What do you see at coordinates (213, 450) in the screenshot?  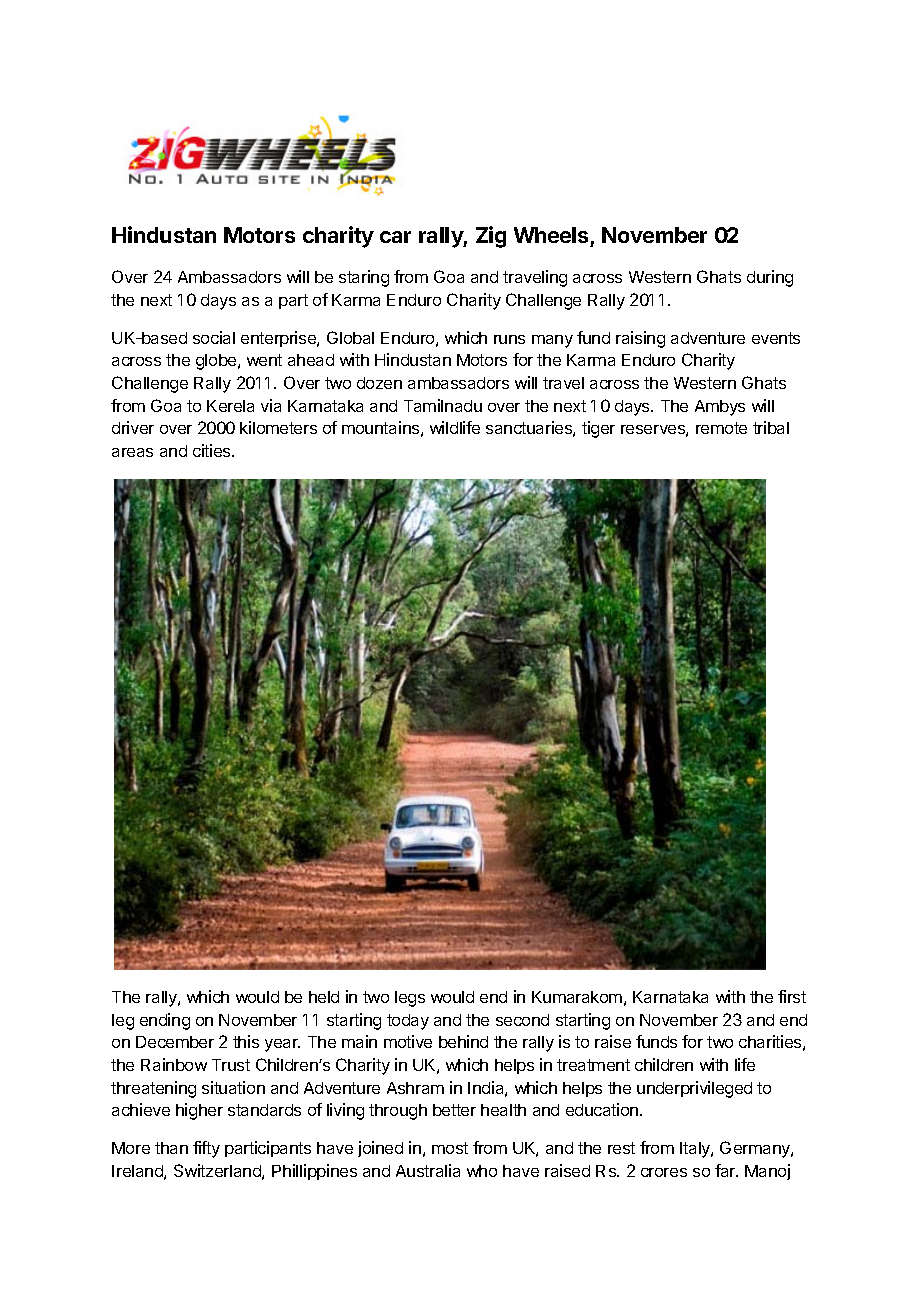 I see `cities` at bounding box center [213, 450].
